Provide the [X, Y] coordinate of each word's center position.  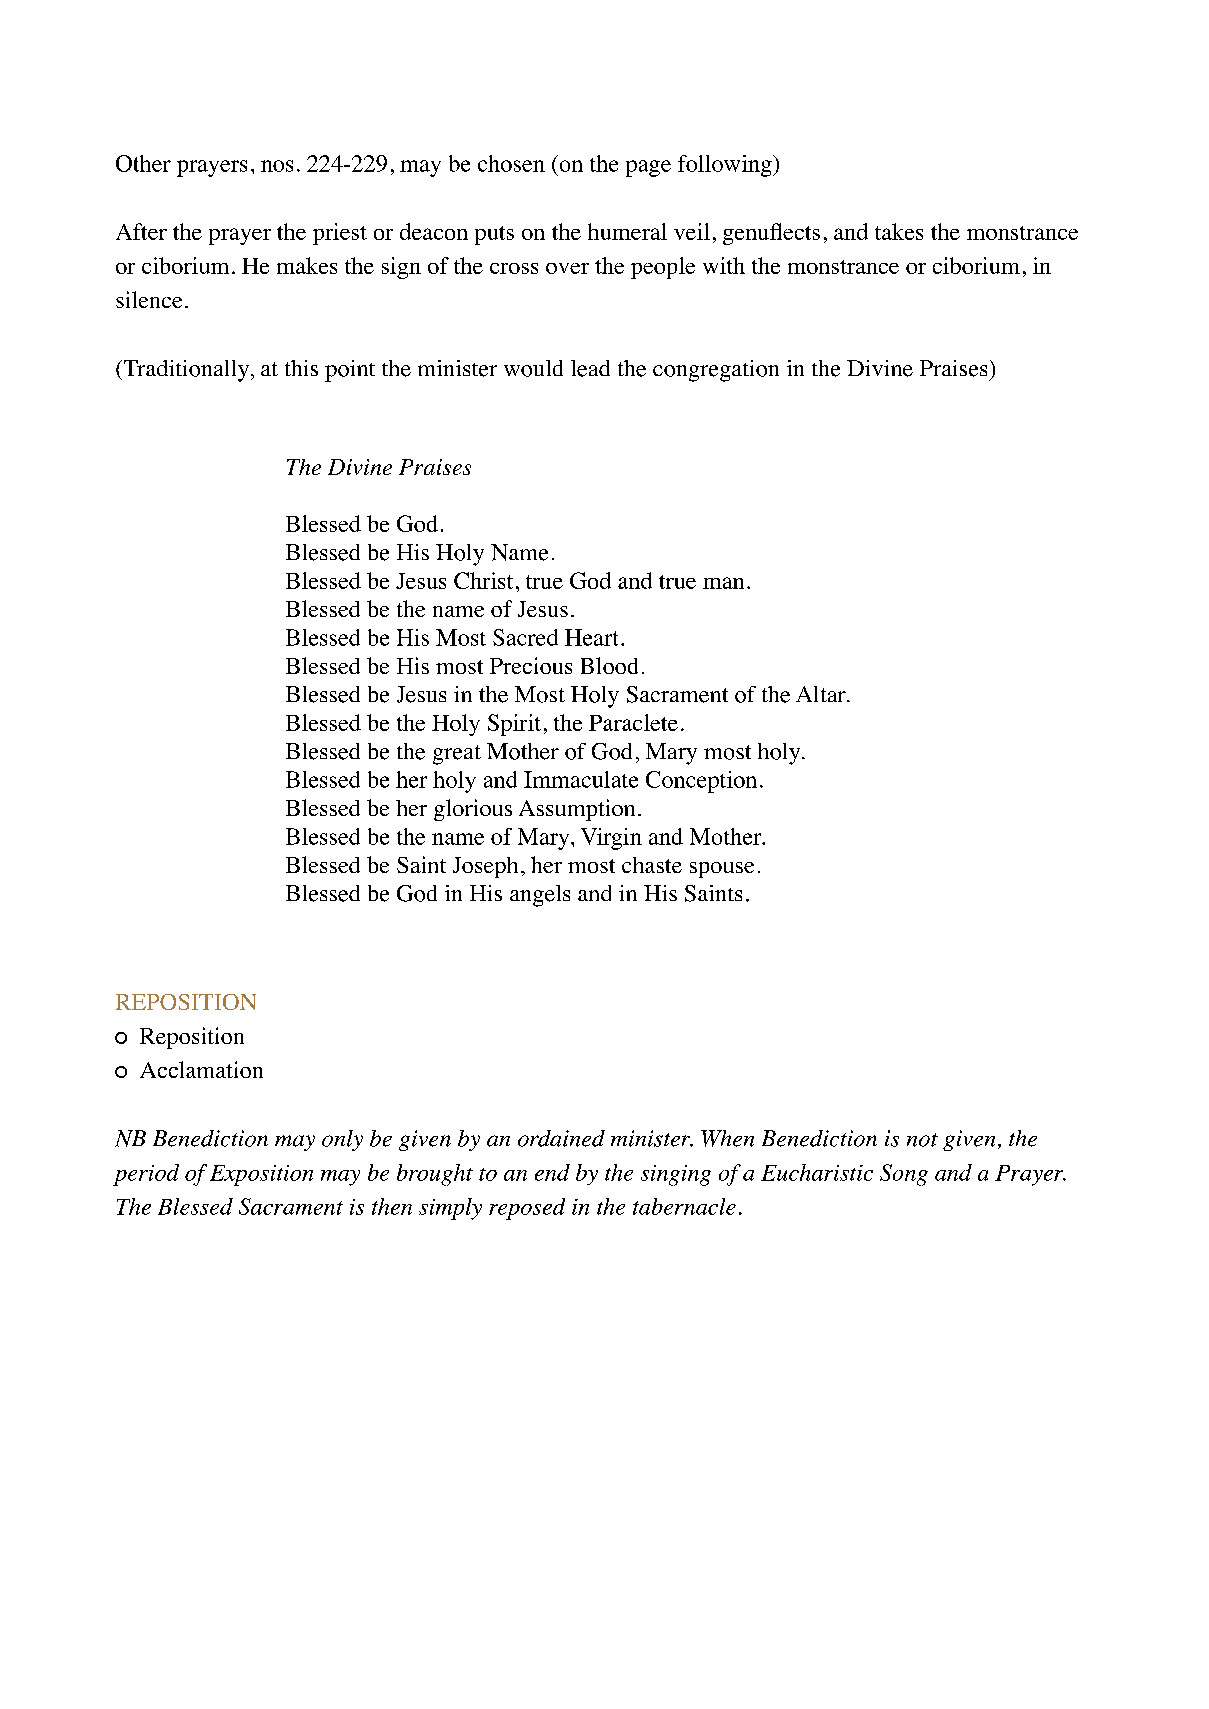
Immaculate [581, 779]
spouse [722, 870]
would [533, 368]
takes [899, 231]
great [457, 755]
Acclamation [201, 1069]
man [723, 583]
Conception [701, 782]
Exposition [261, 1175]
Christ [483, 580]
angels [540, 896]
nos [277, 166]
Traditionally [185, 371]
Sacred [525, 637]
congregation [716, 371]
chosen [511, 163]
